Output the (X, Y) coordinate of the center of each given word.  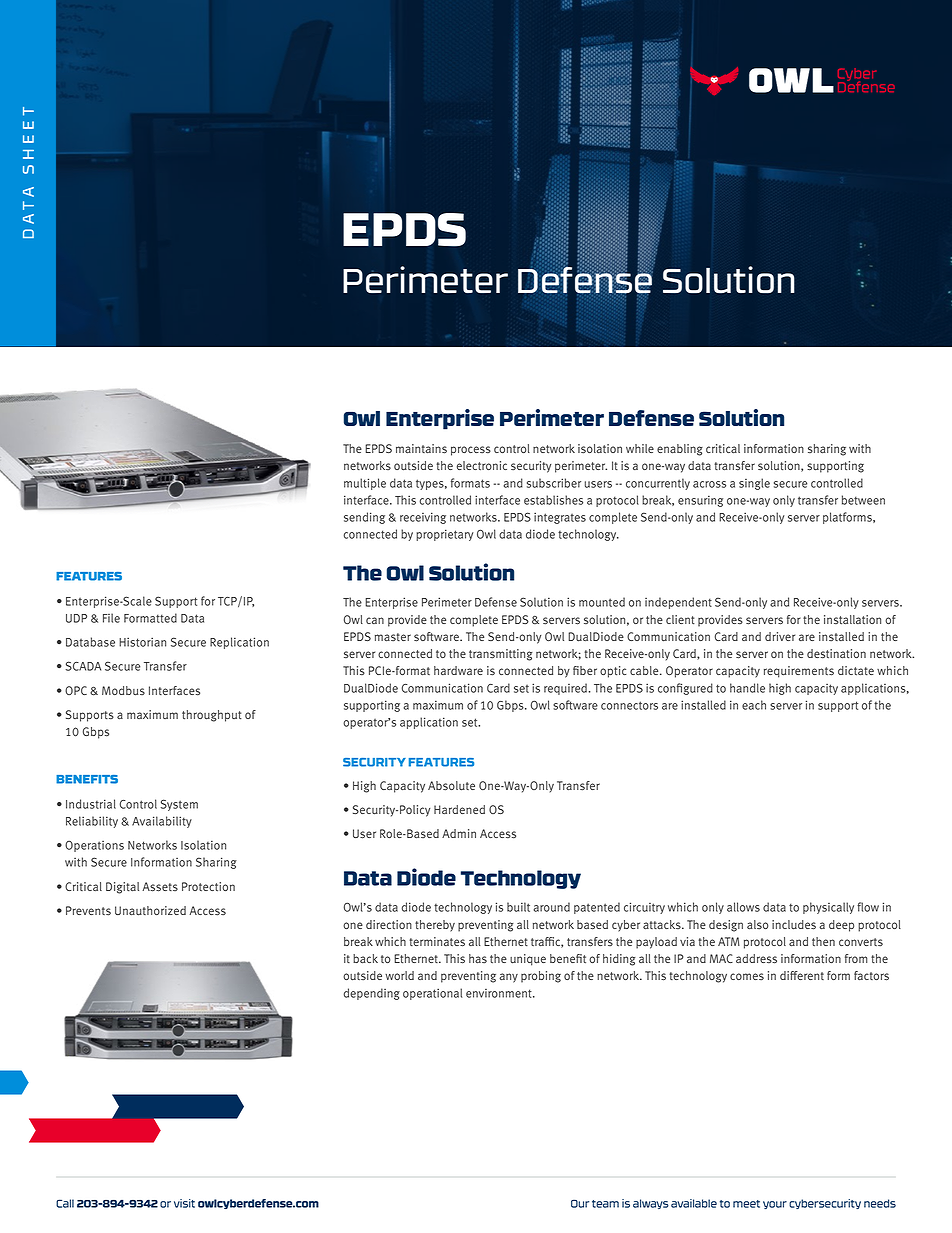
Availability (162, 822)
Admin (459, 833)
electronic (482, 465)
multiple (365, 484)
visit (184, 1203)
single (754, 484)
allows (743, 907)
